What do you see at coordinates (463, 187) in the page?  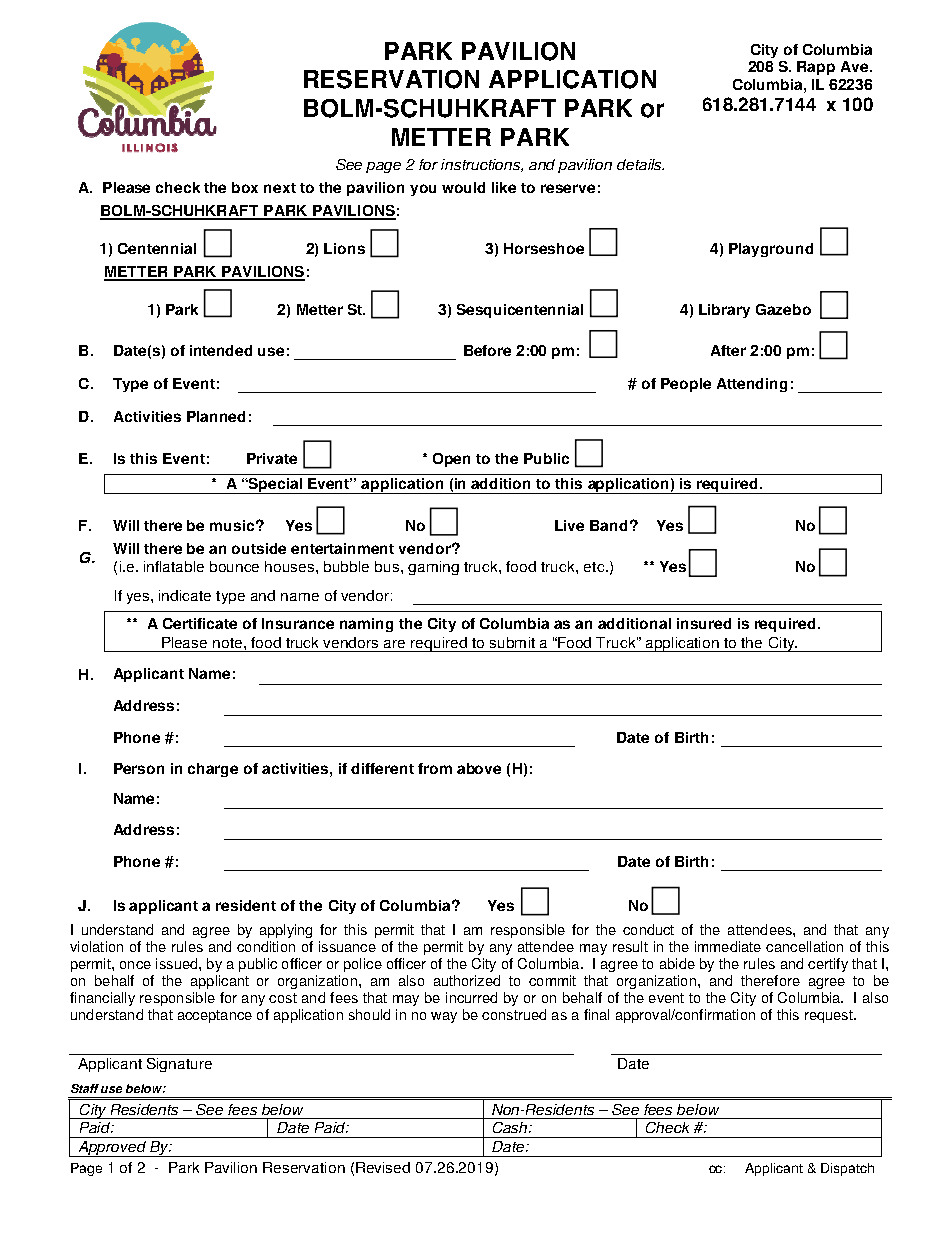 I see `would` at bounding box center [463, 187].
